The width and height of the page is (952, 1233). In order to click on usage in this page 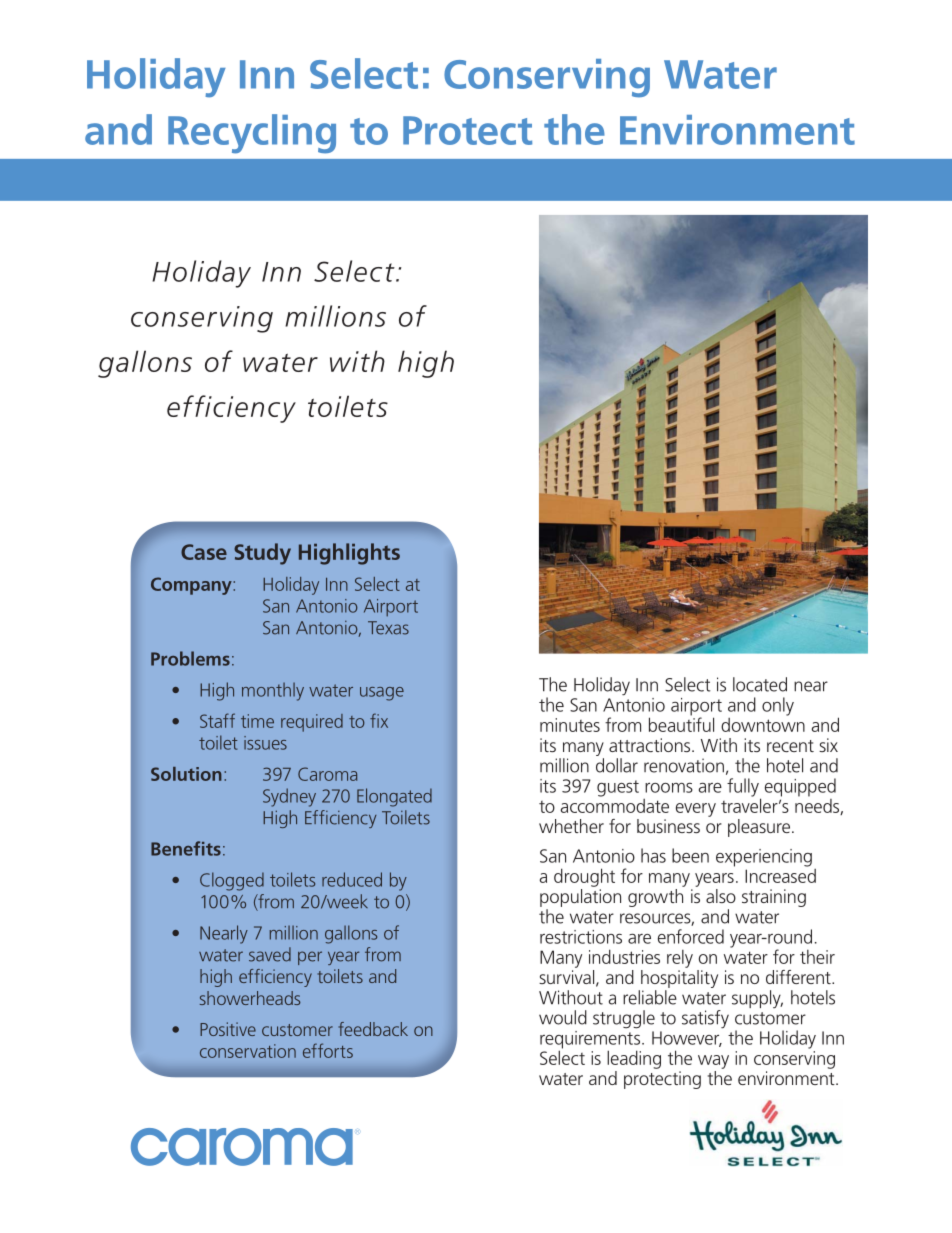, I will do `click(382, 694)`.
